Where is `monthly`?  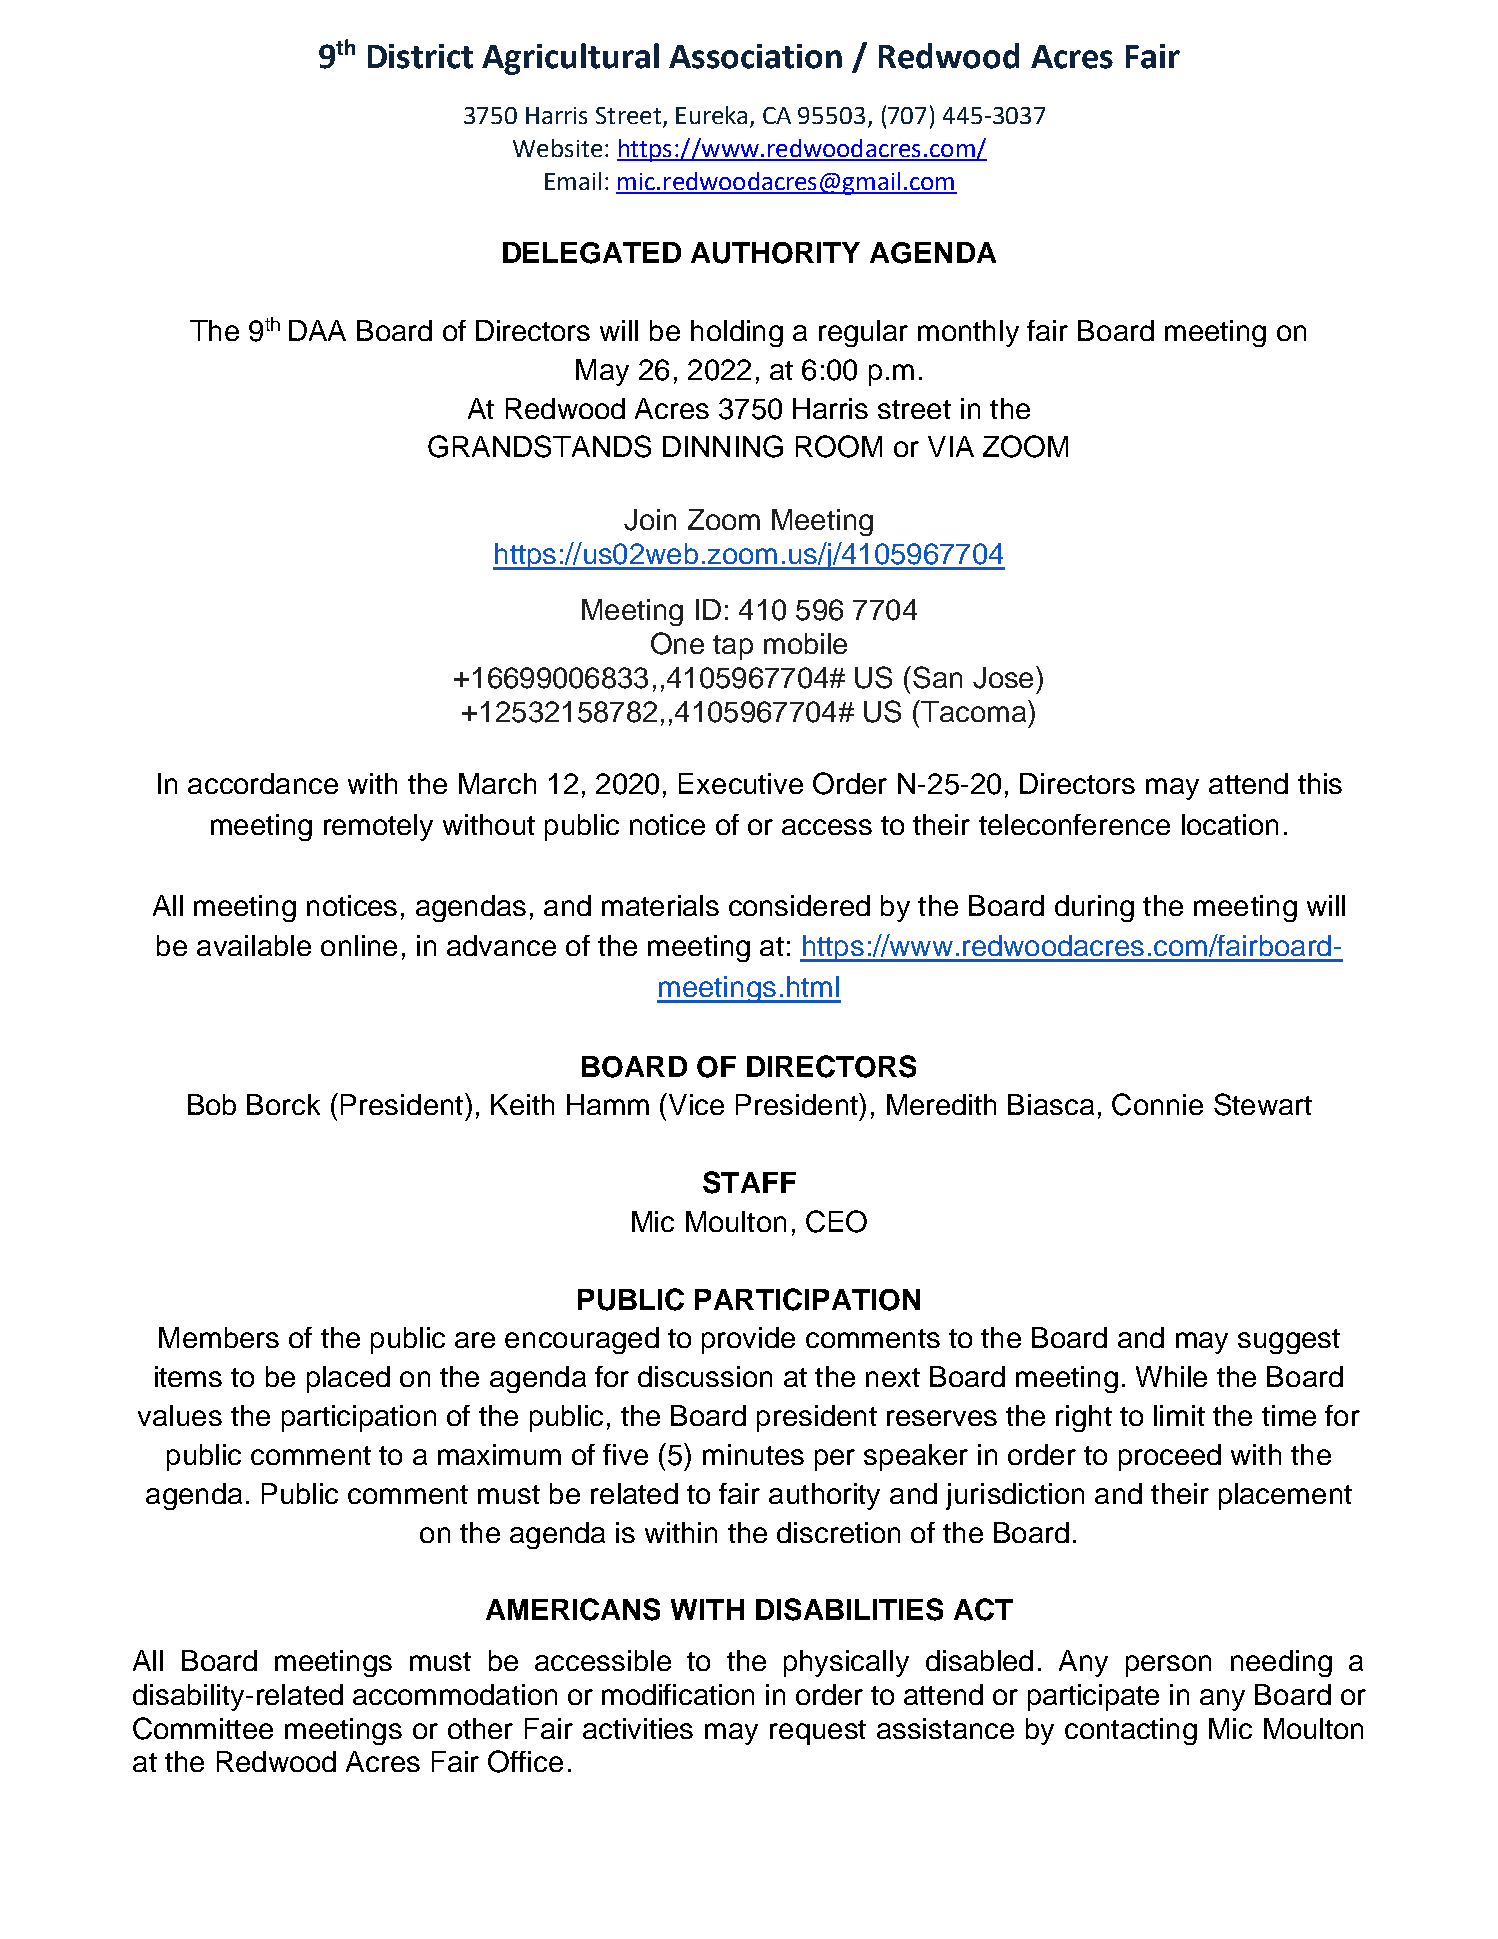 monthly is located at coordinates (968, 333).
